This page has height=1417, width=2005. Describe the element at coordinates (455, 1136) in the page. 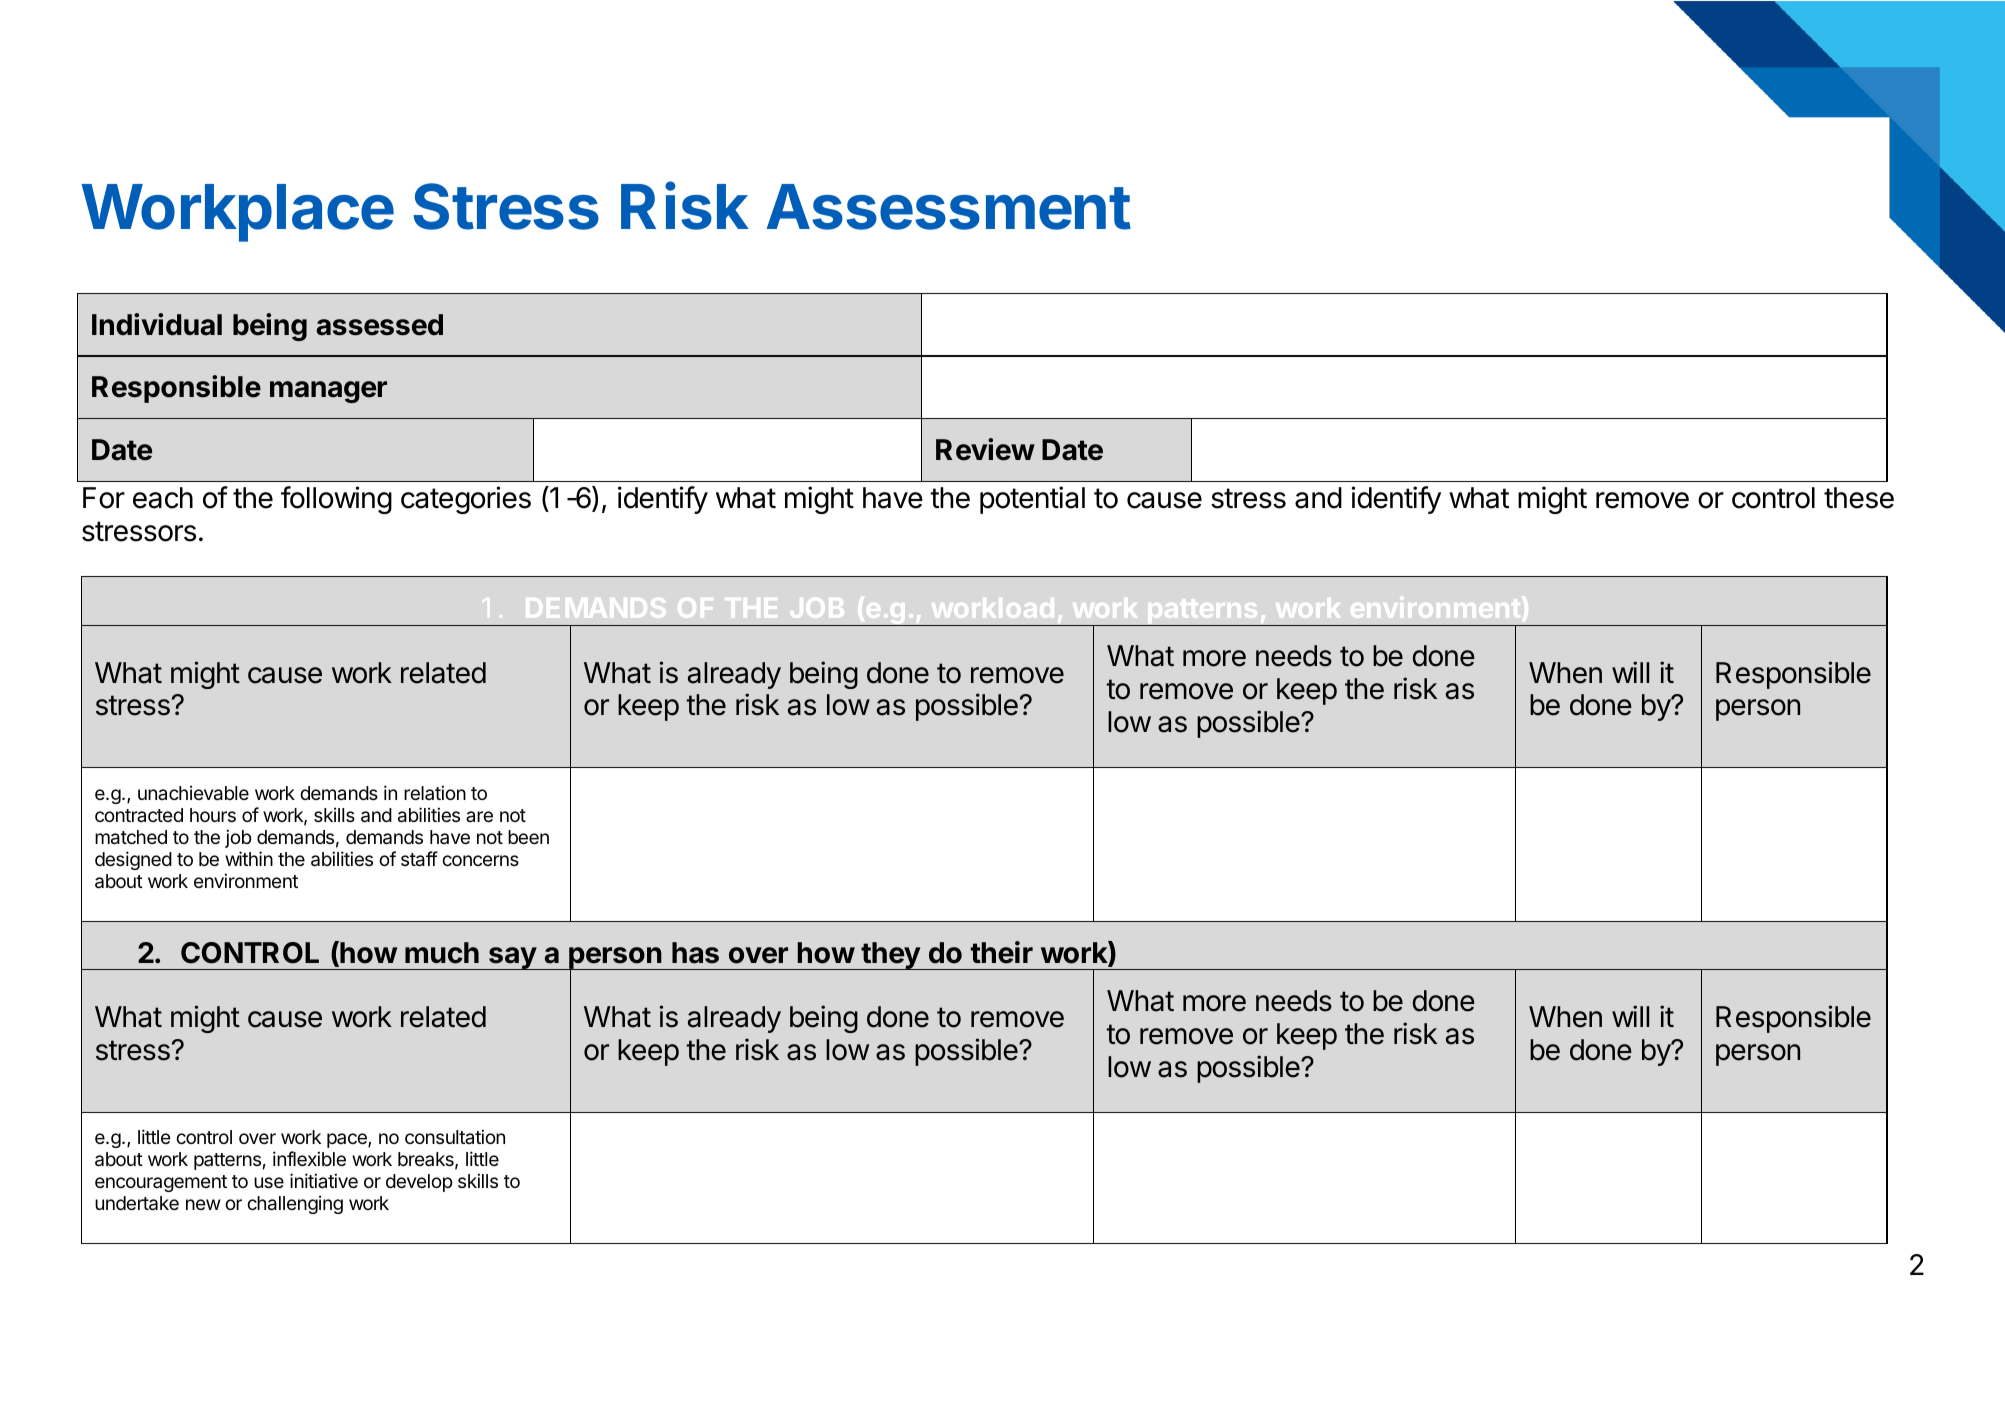

I see `consultation` at that location.
